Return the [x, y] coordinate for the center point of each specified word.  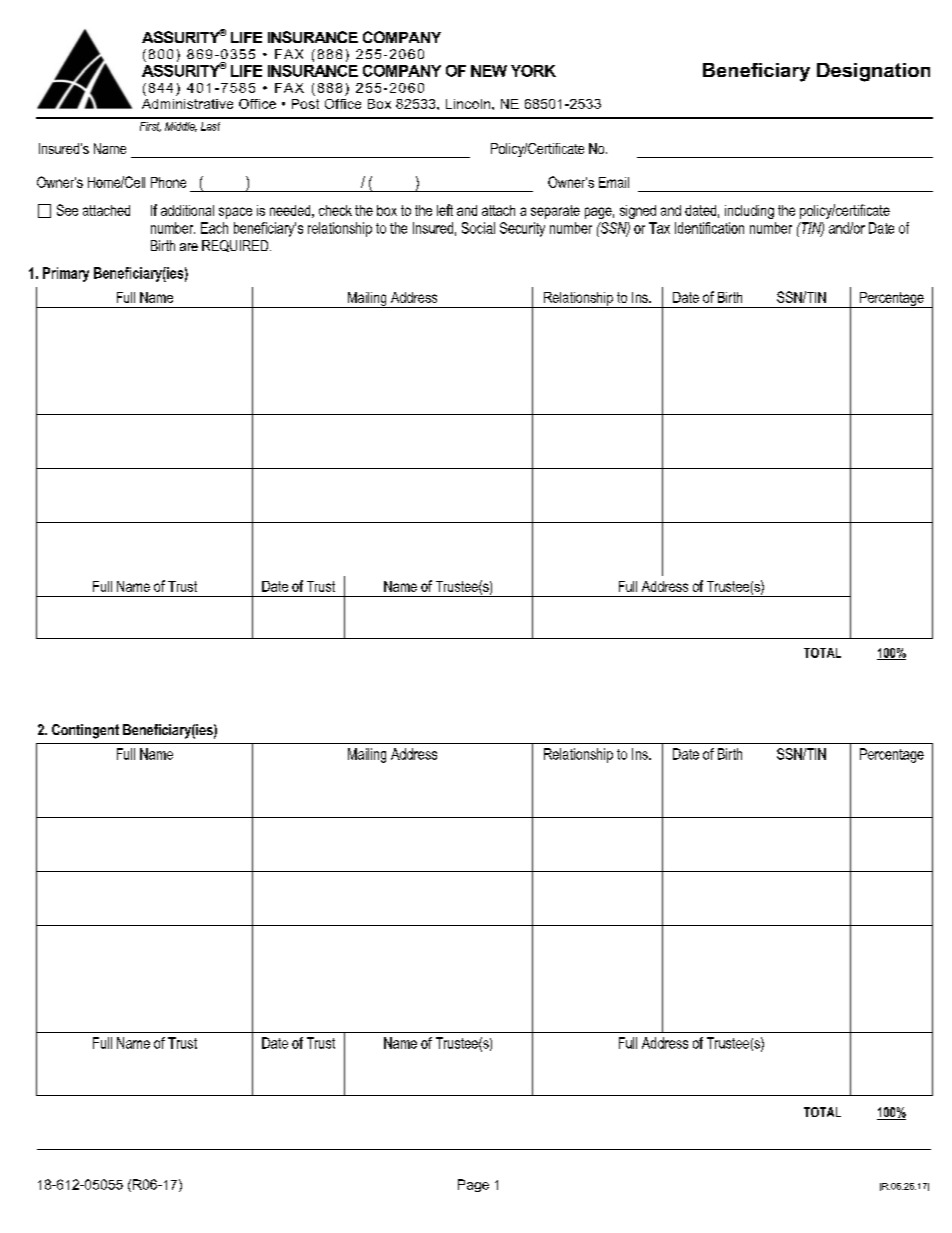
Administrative [187, 104]
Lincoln [468, 104]
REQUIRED [236, 246]
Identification [709, 228]
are [189, 247]
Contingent [85, 731]
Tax [659, 228]
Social [478, 228]
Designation [873, 72]
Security [522, 229]
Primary [66, 274]
